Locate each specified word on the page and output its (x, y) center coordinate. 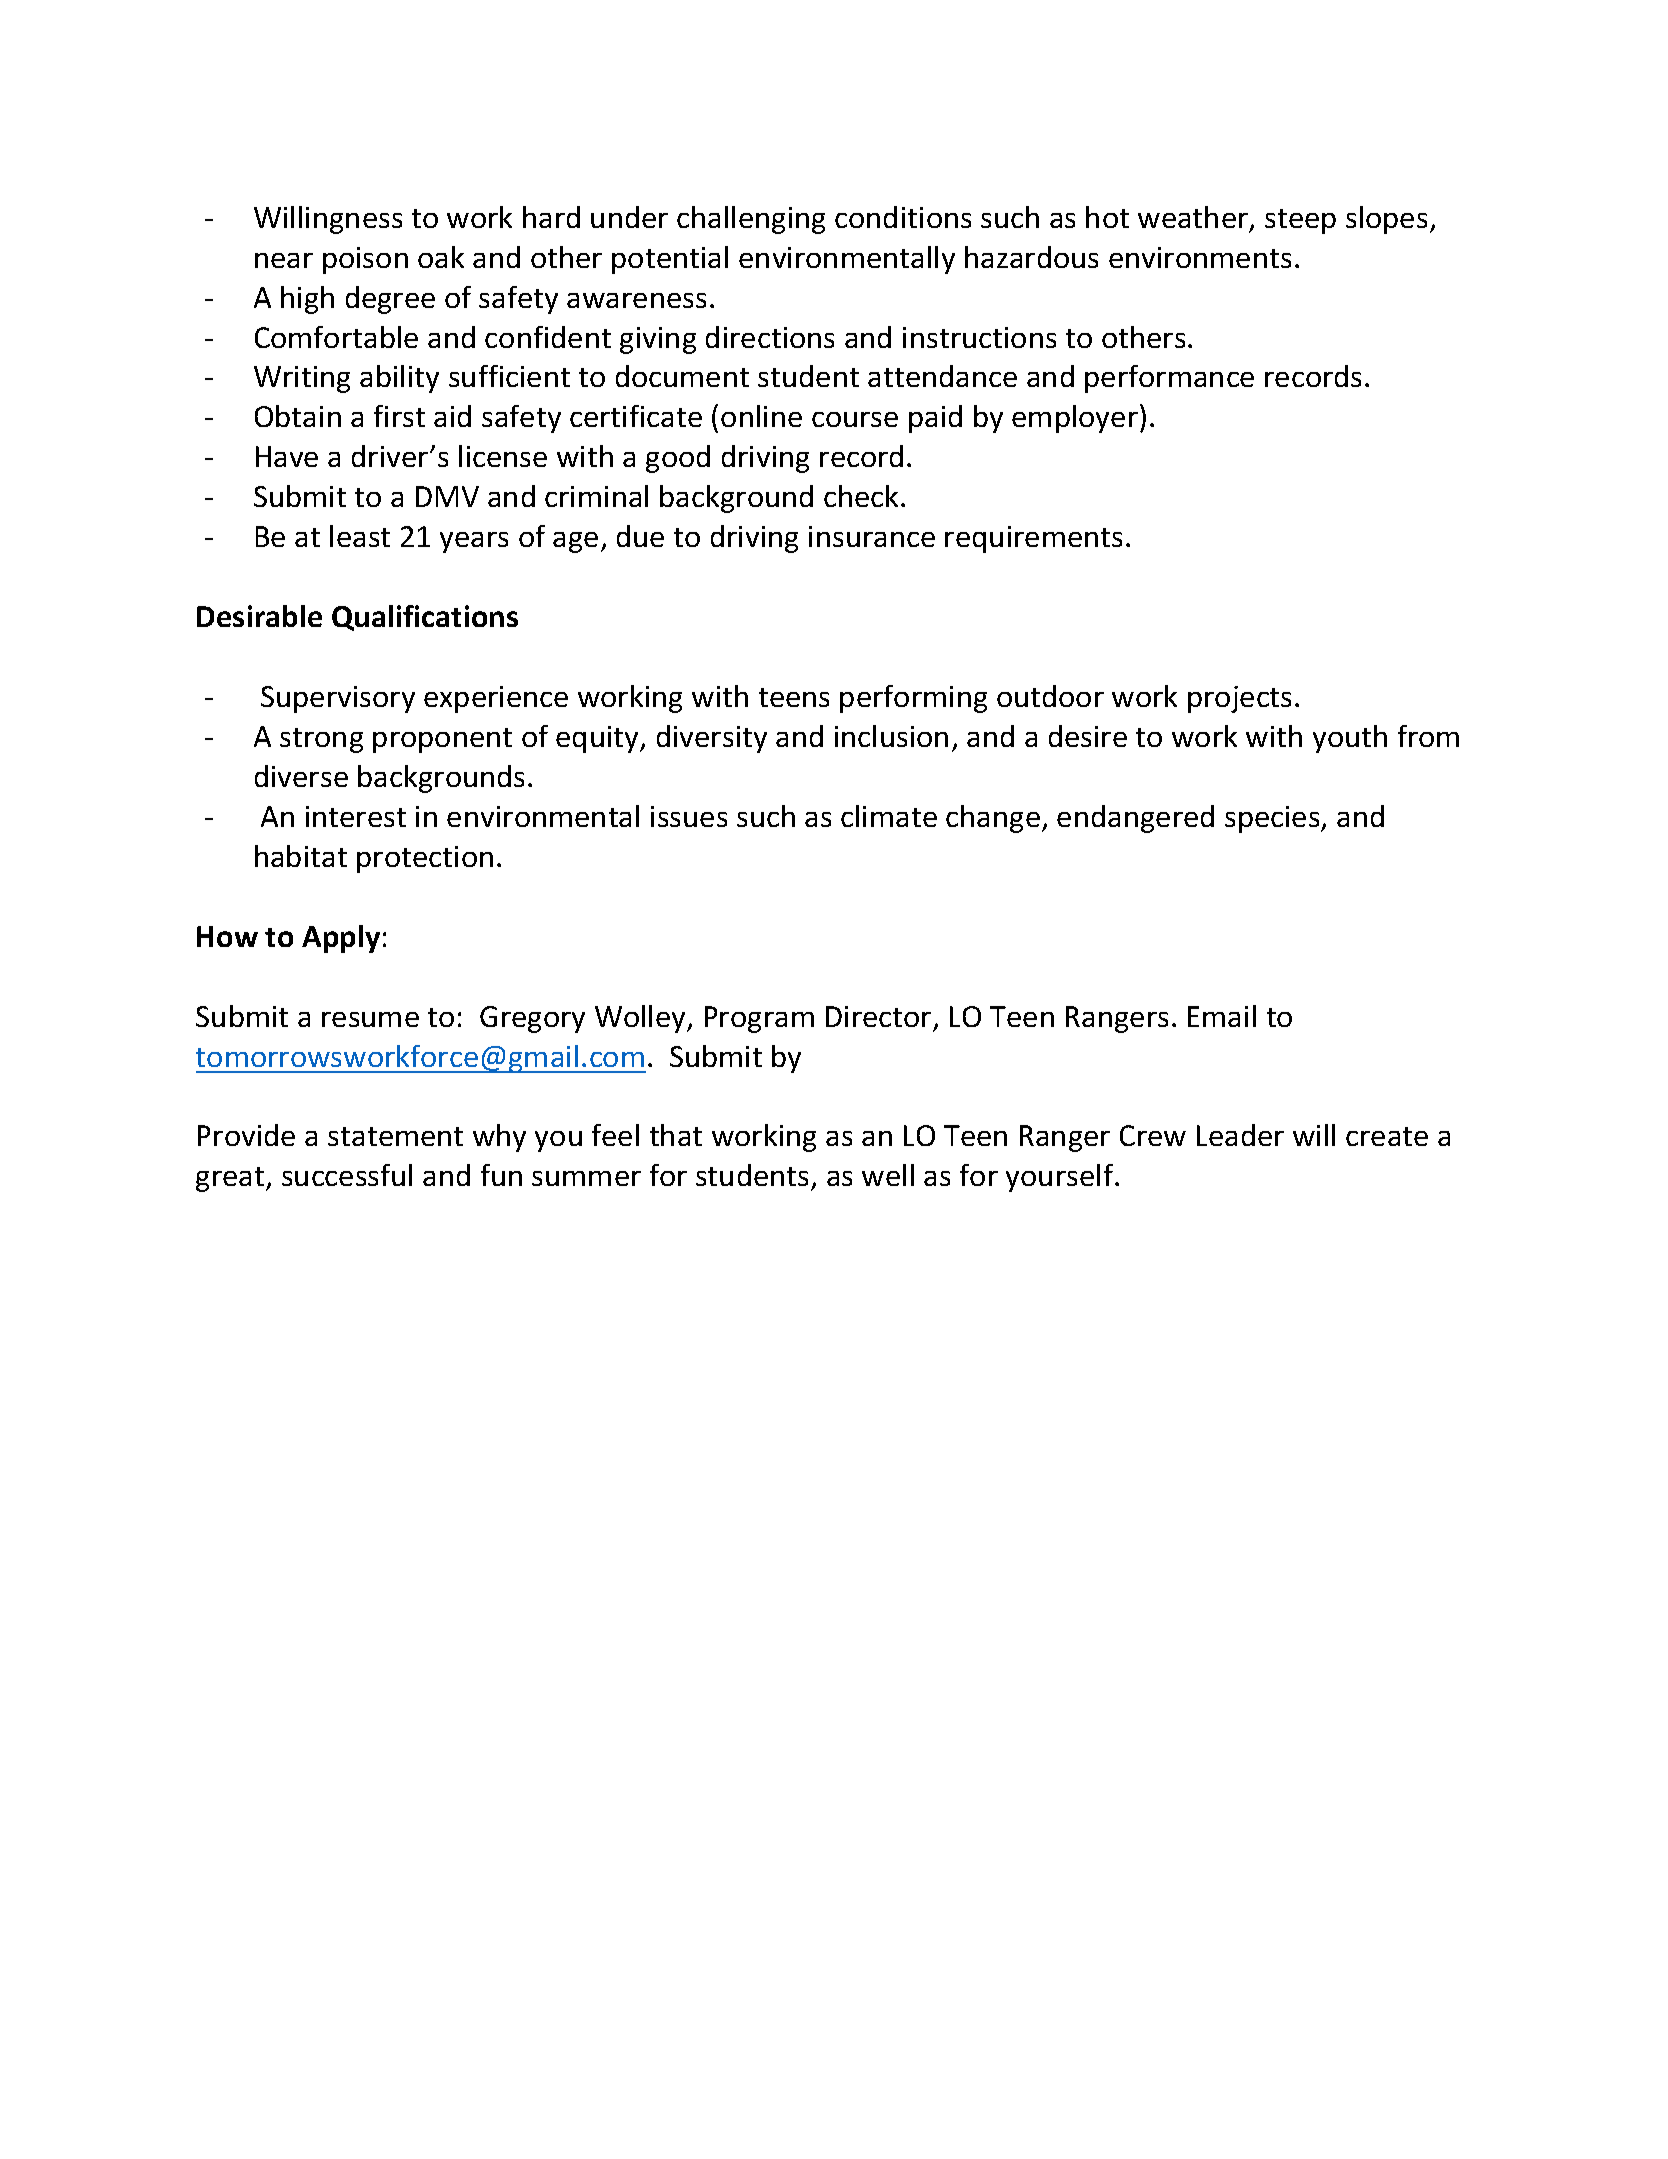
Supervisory (338, 699)
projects (1239, 699)
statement (395, 1136)
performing (913, 699)
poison (365, 260)
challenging (751, 220)
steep (1300, 221)
